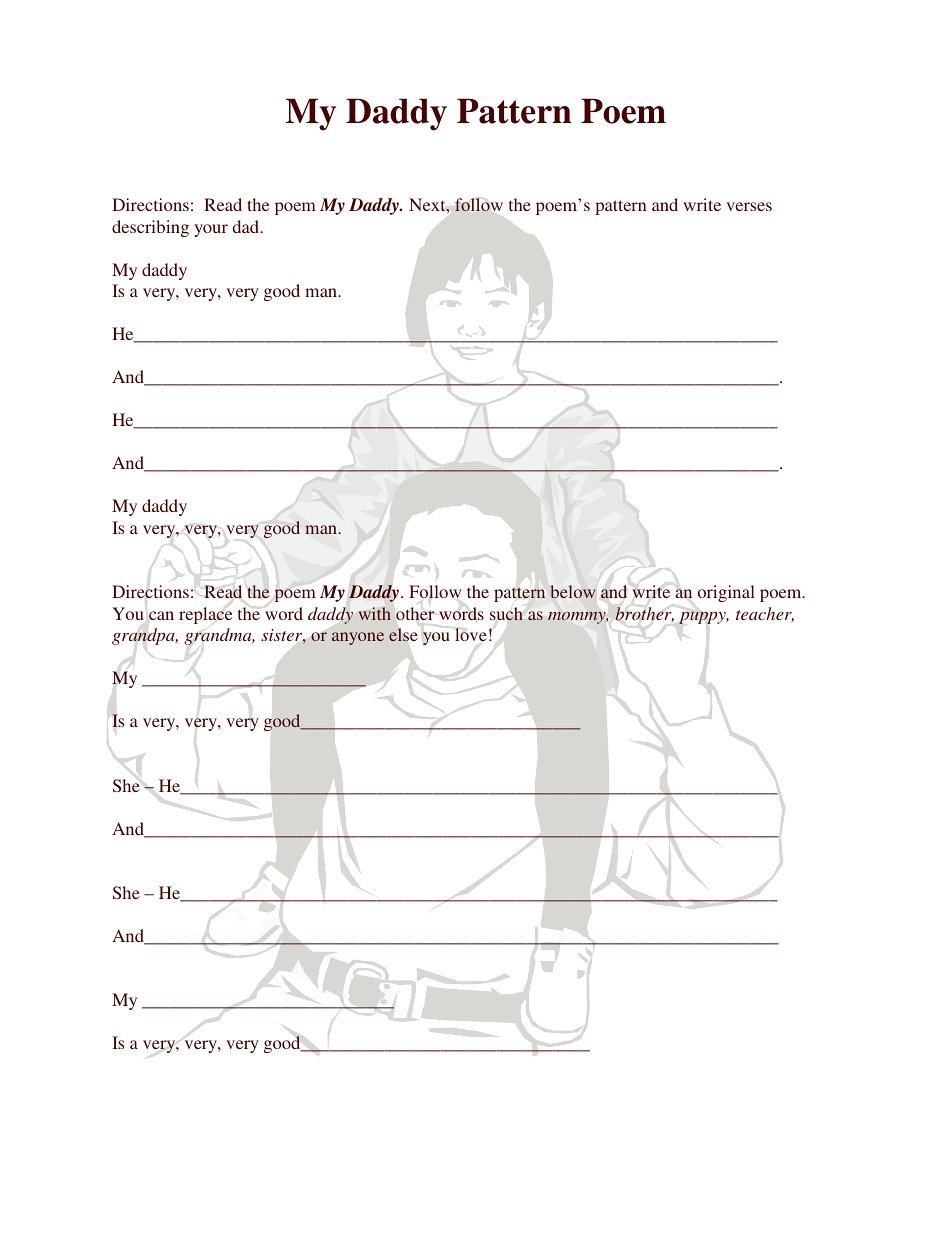  I want to click on describing, so click(150, 228).
